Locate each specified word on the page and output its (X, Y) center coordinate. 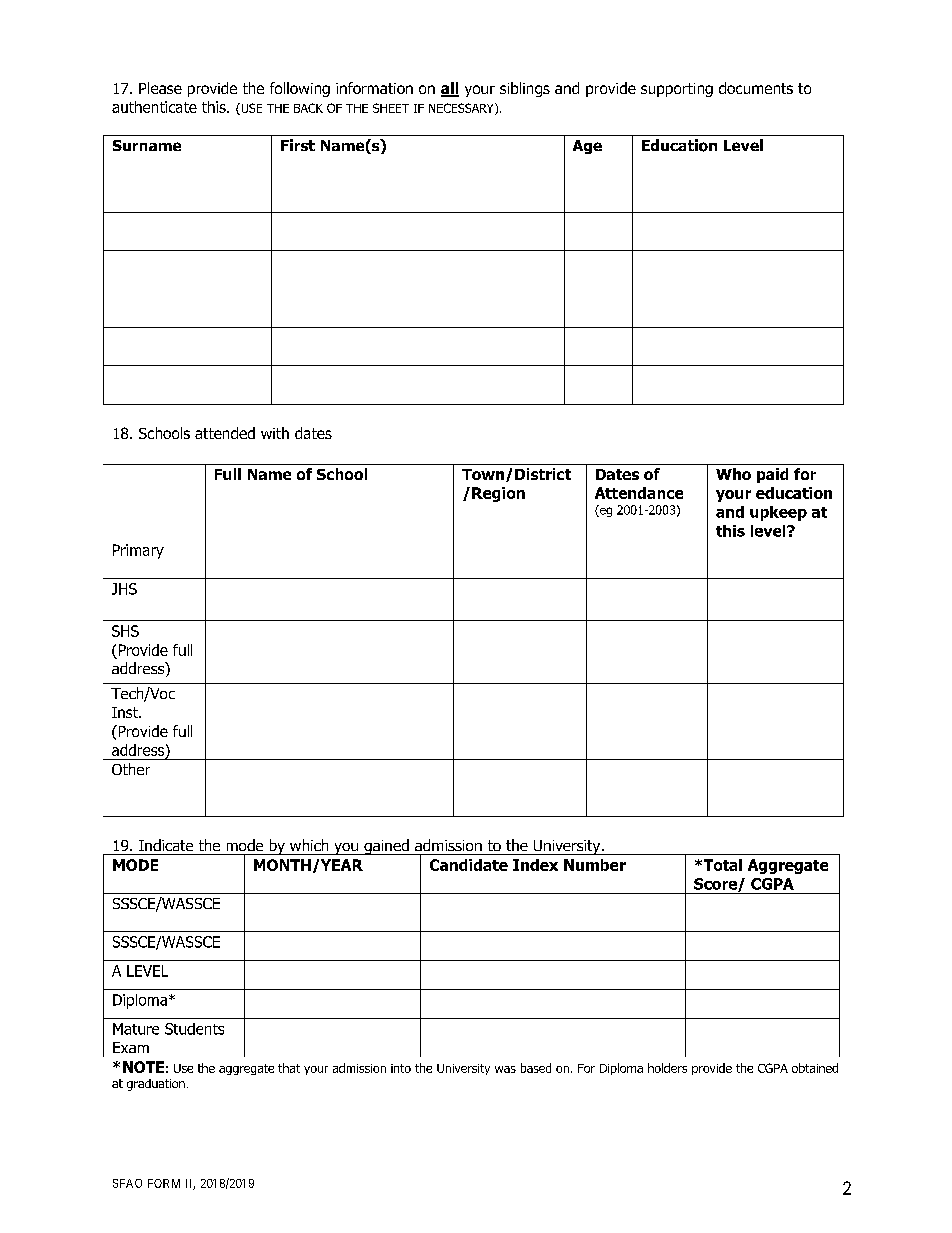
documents (756, 88)
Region (498, 494)
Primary (138, 551)
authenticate (154, 107)
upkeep (778, 513)
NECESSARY (462, 109)
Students (194, 1029)
